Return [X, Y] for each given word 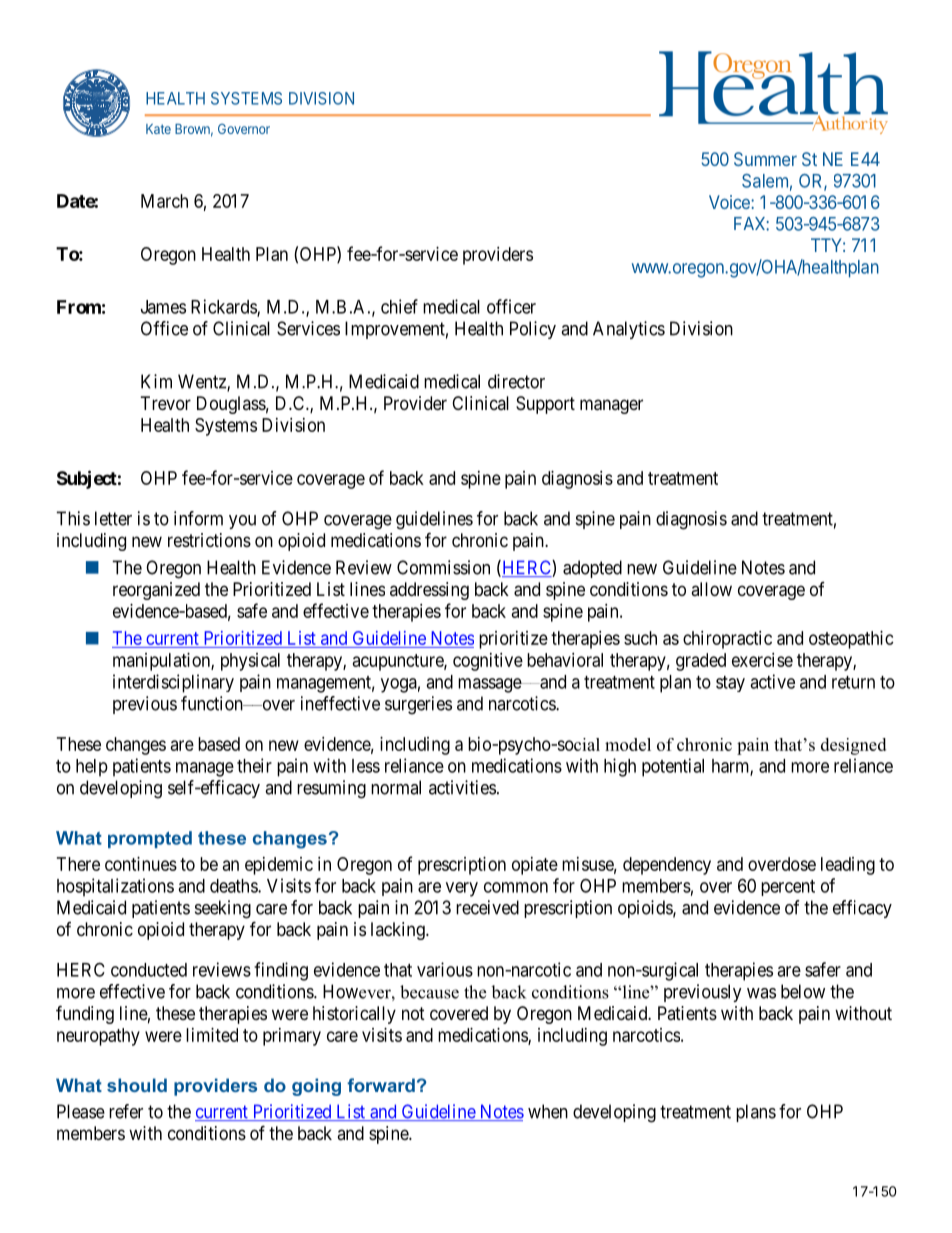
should [137, 1085]
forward [381, 1085]
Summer [765, 159]
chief [399, 306]
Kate [158, 129]
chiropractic [727, 640]
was [761, 993]
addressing [429, 591]
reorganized [156, 591]
